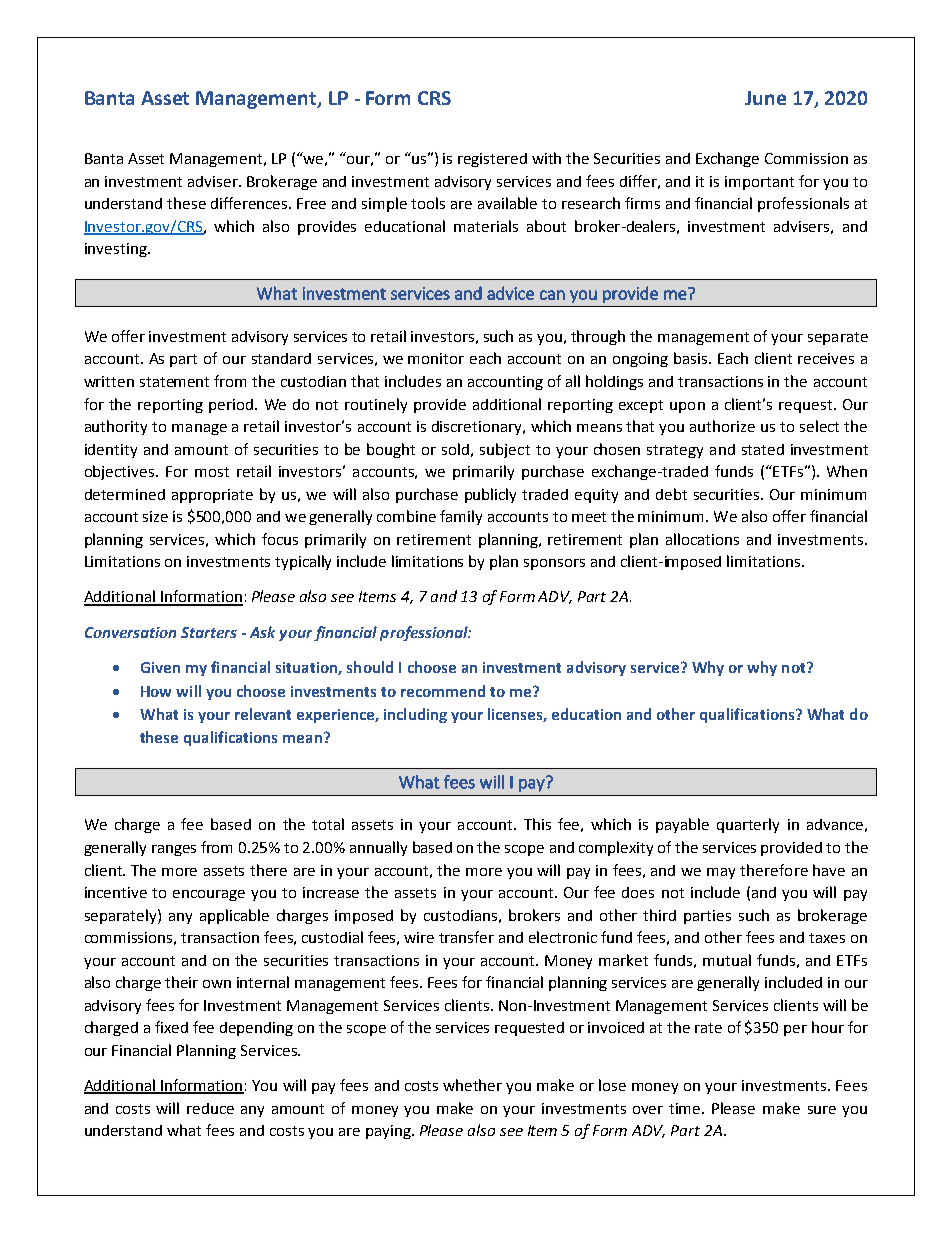 The image size is (952, 1233). Describe the element at coordinates (537, 824) in the screenshot. I see `This` at that location.
